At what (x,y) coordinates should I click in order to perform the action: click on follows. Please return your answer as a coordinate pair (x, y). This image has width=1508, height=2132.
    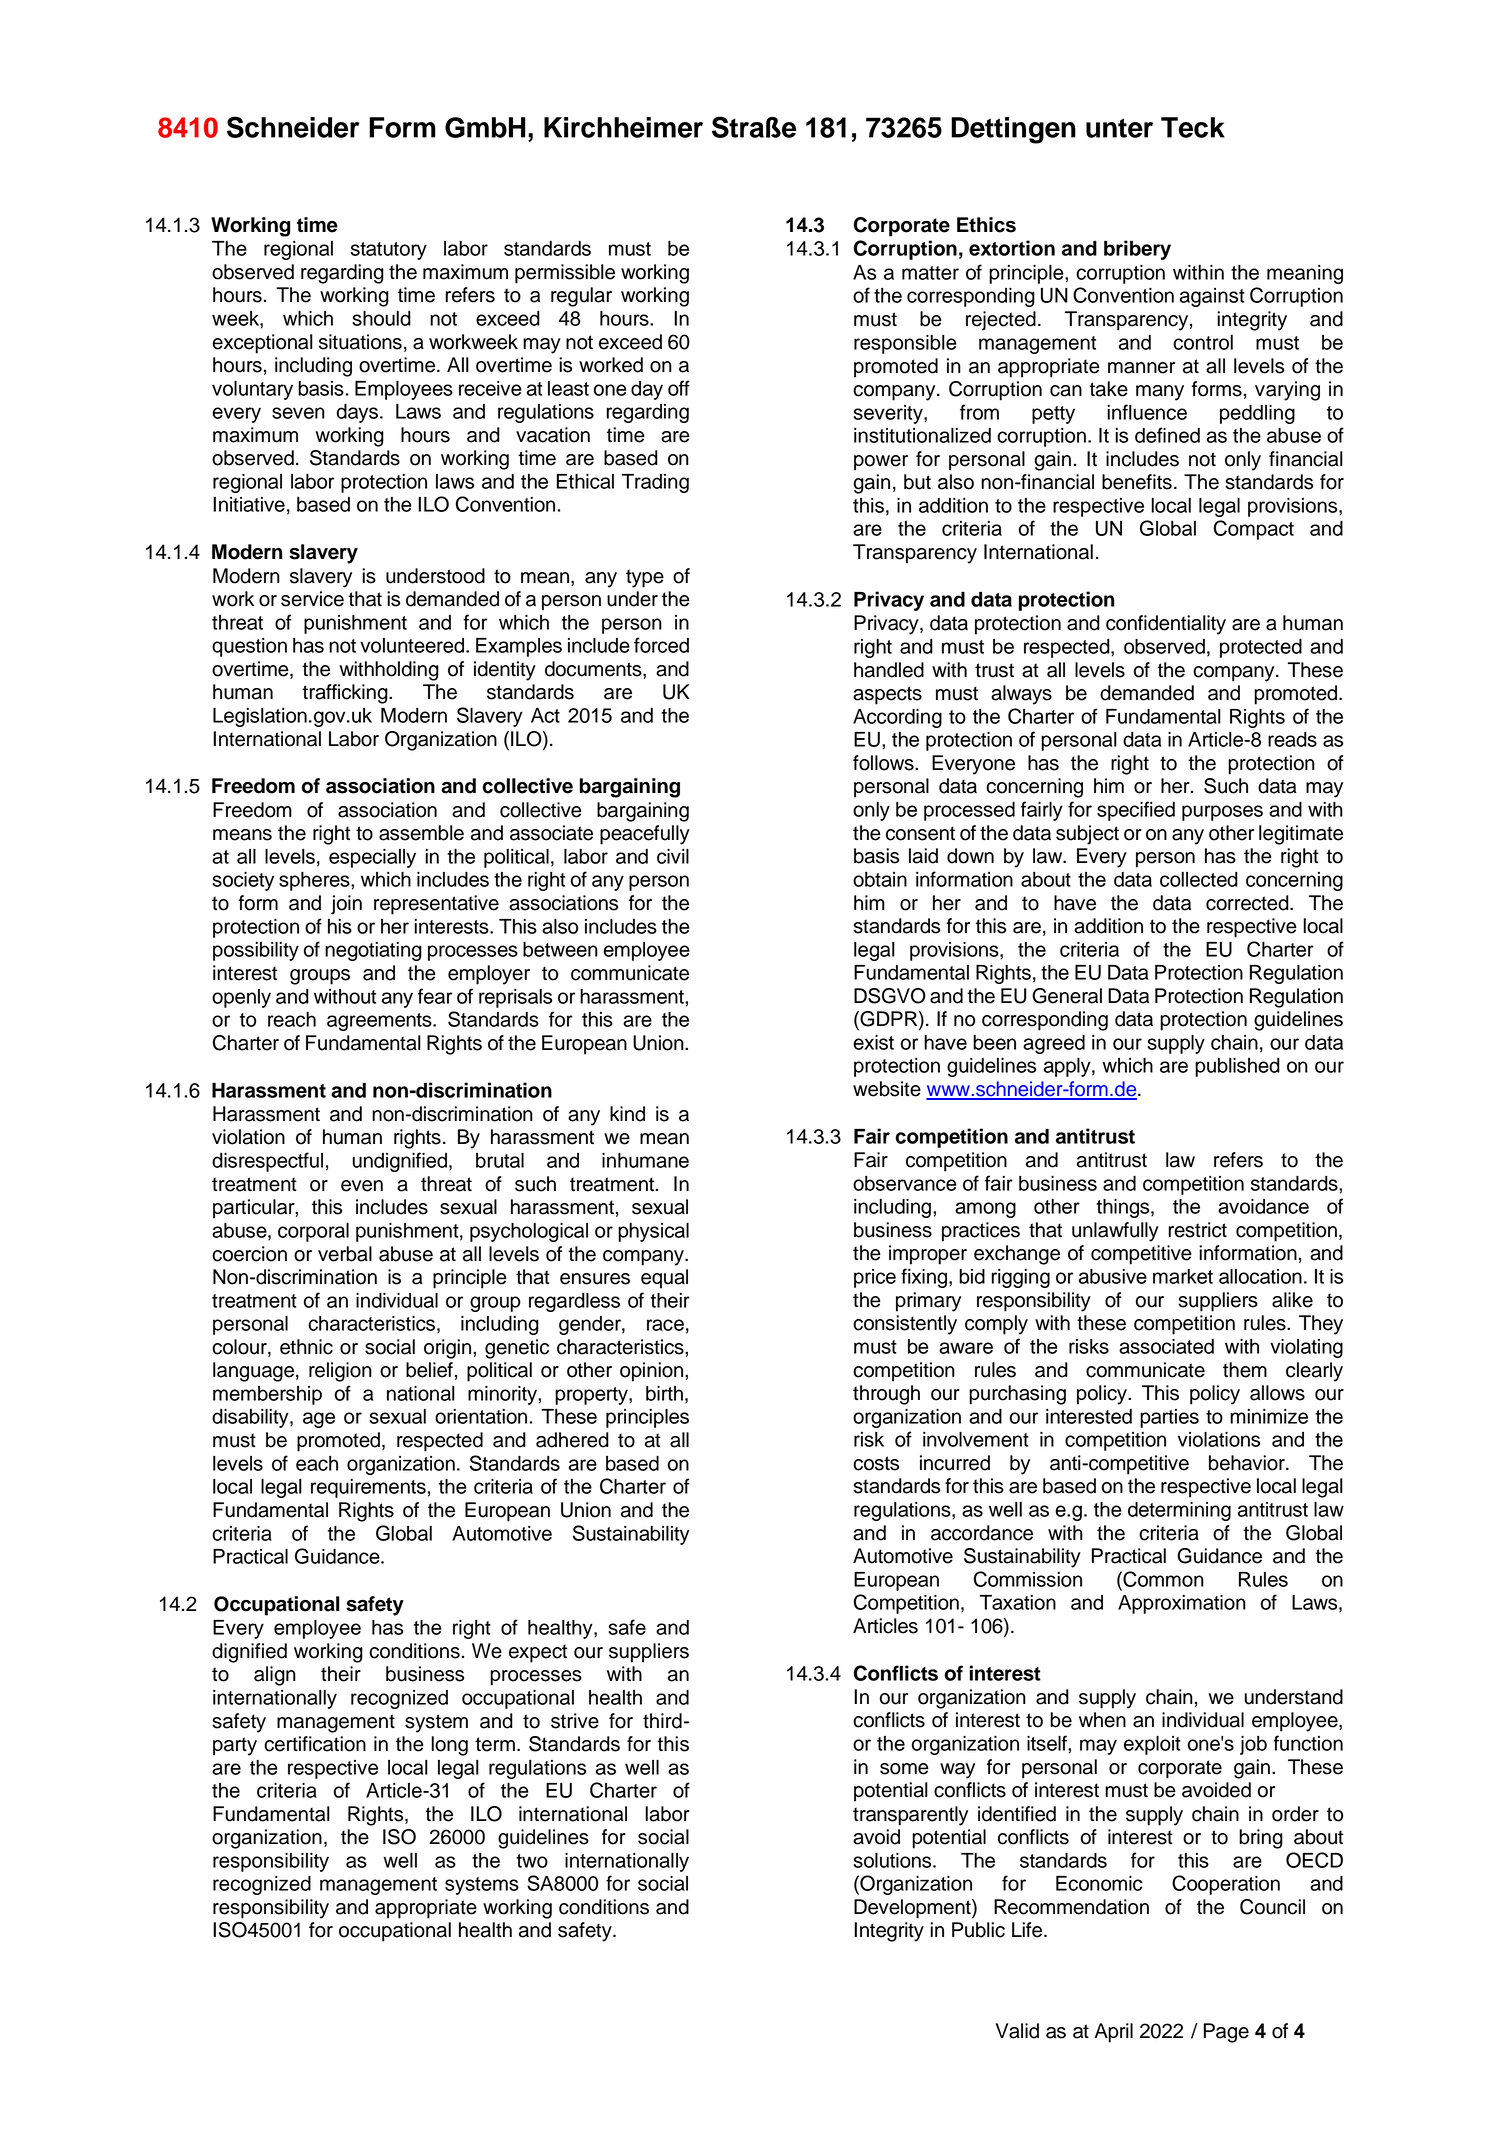
    Looking at the image, I should click on (884, 763).
